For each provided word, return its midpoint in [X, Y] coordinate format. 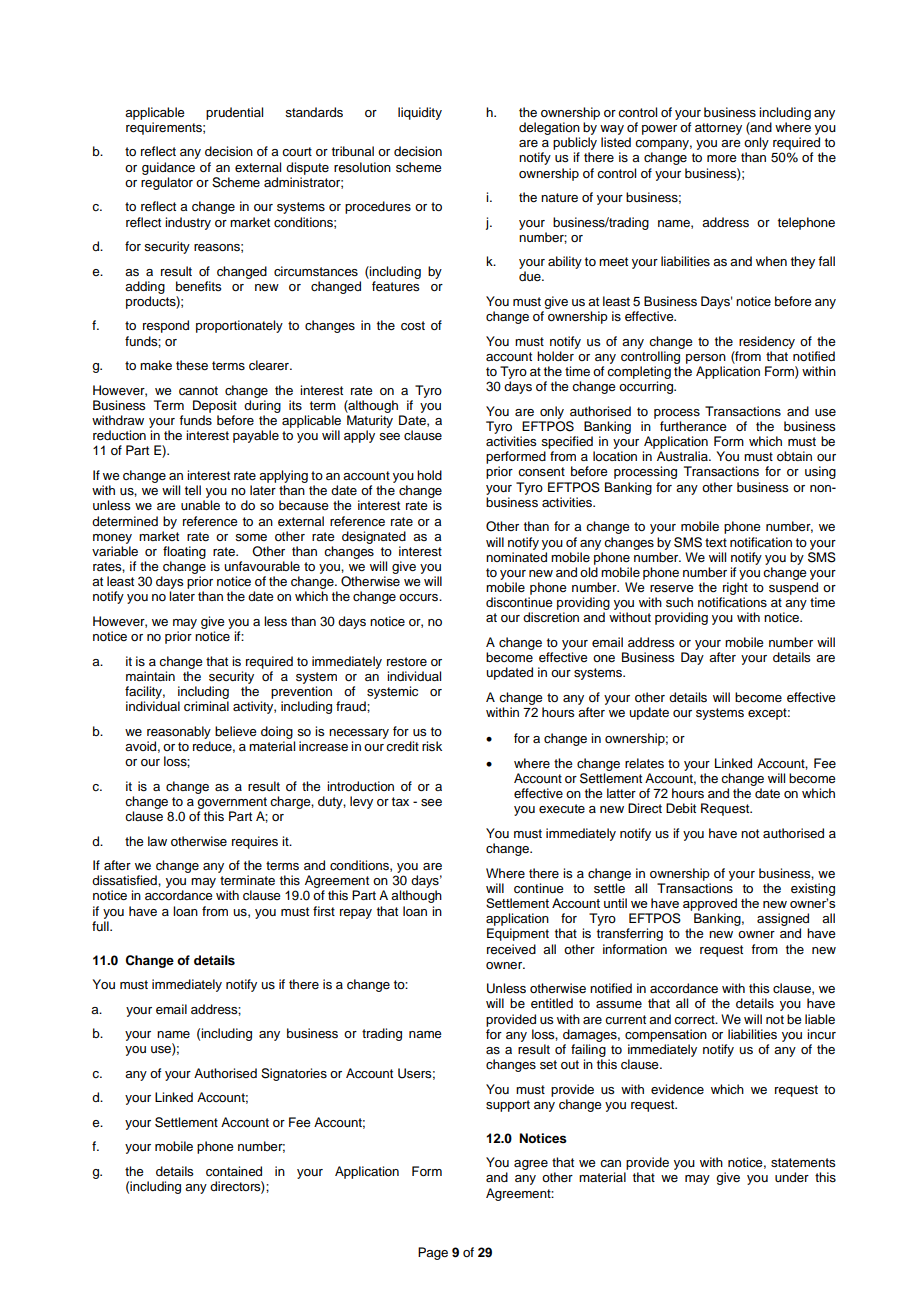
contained [234, 1171]
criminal [206, 706]
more [722, 158]
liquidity [420, 113]
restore [407, 661]
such [679, 602]
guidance [168, 168]
